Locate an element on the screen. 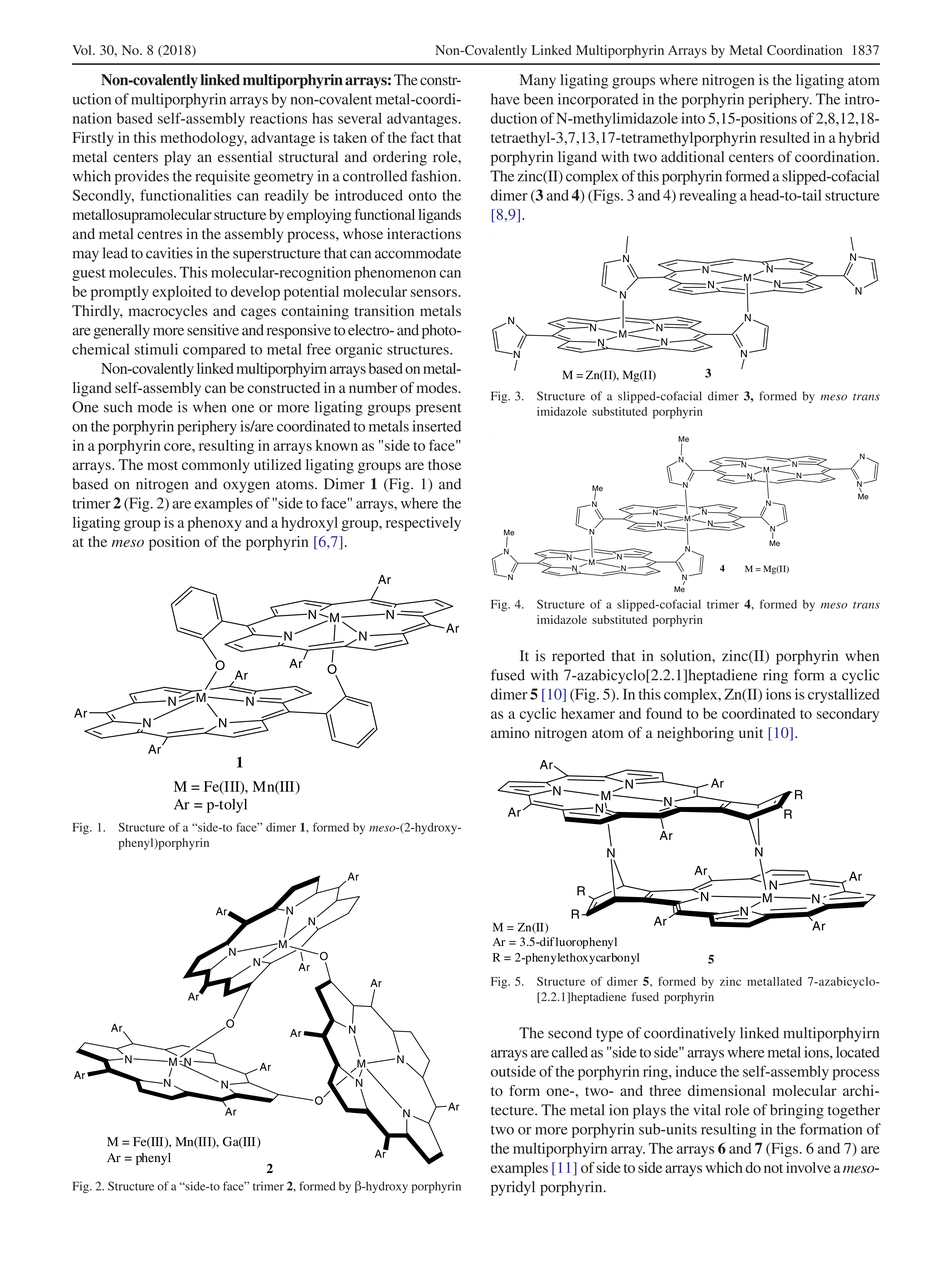  resulted is located at coordinates (785, 137).
